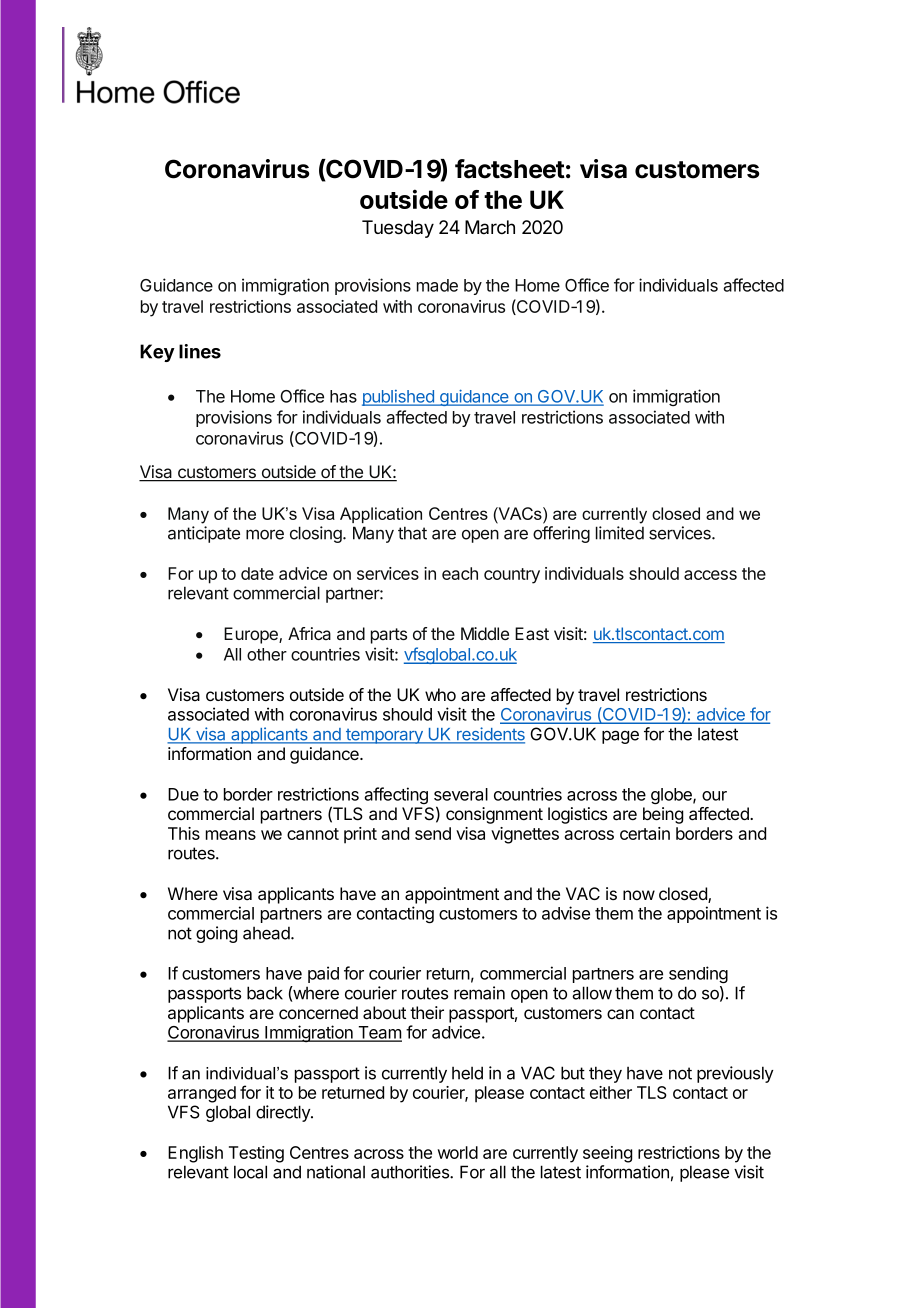  What do you see at coordinates (440, 694) in the page?
I see `who` at bounding box center [440, 694].
